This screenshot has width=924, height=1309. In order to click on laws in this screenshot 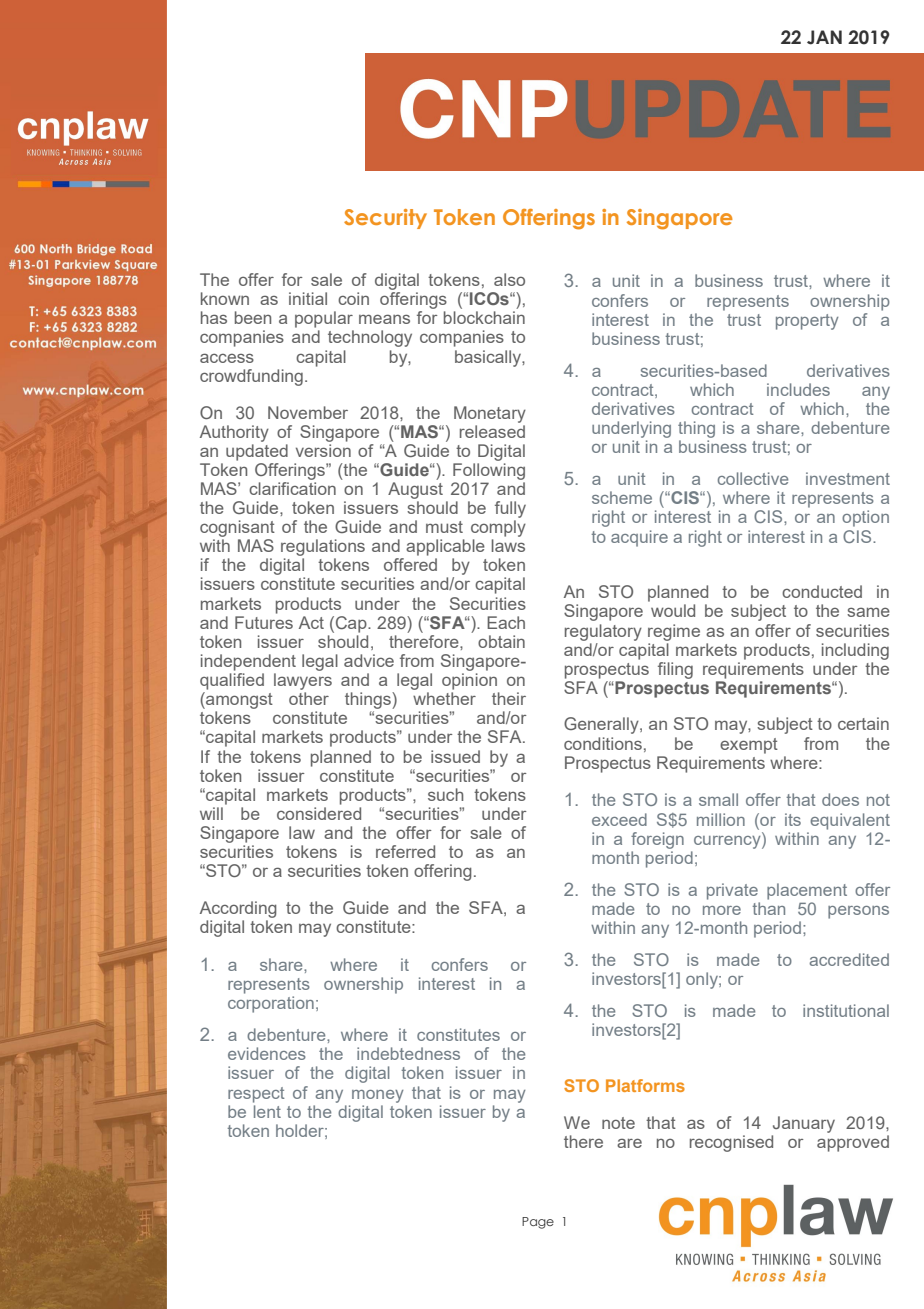, I will do `click(508, 545)`.
